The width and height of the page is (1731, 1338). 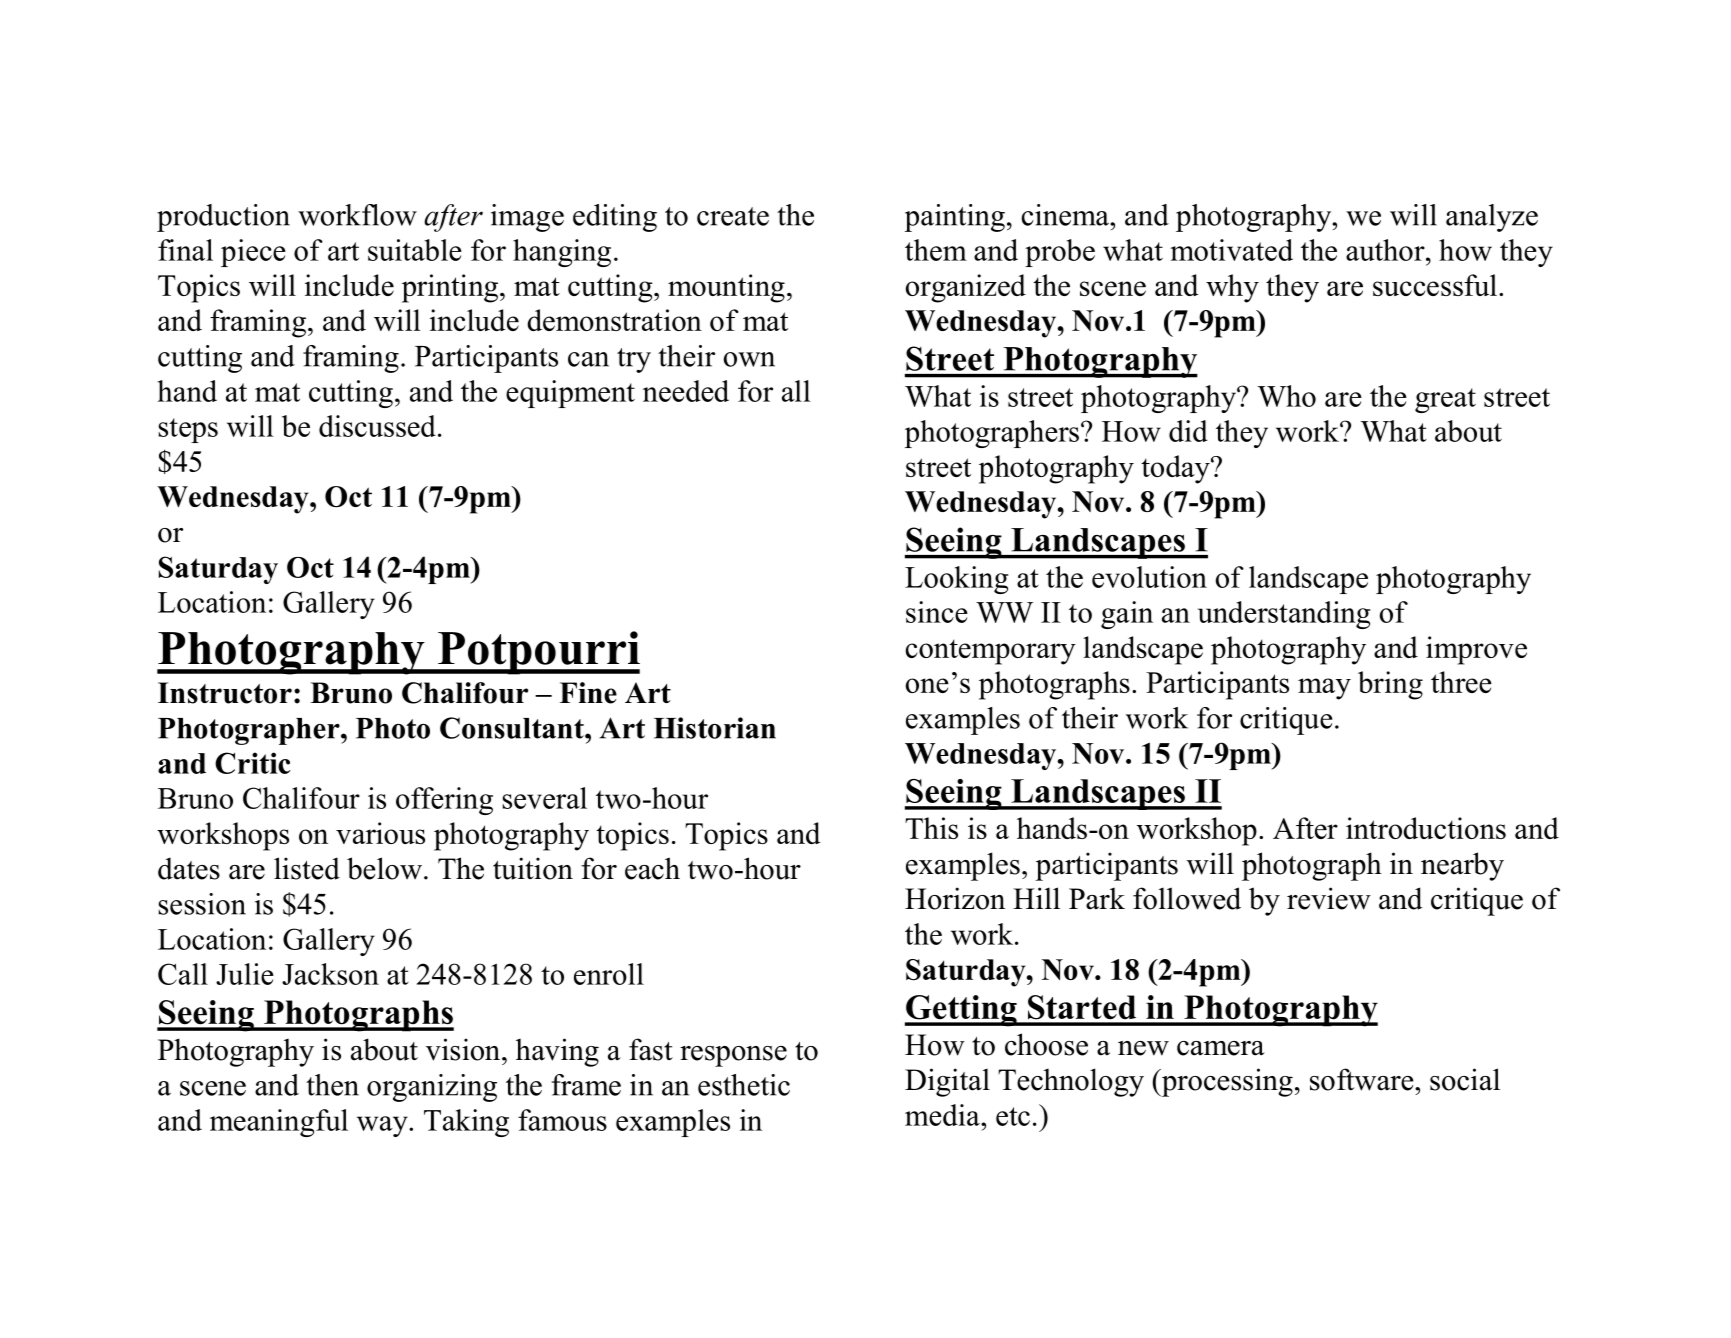 I want to click on Who, so click(x=1286, y=396).
